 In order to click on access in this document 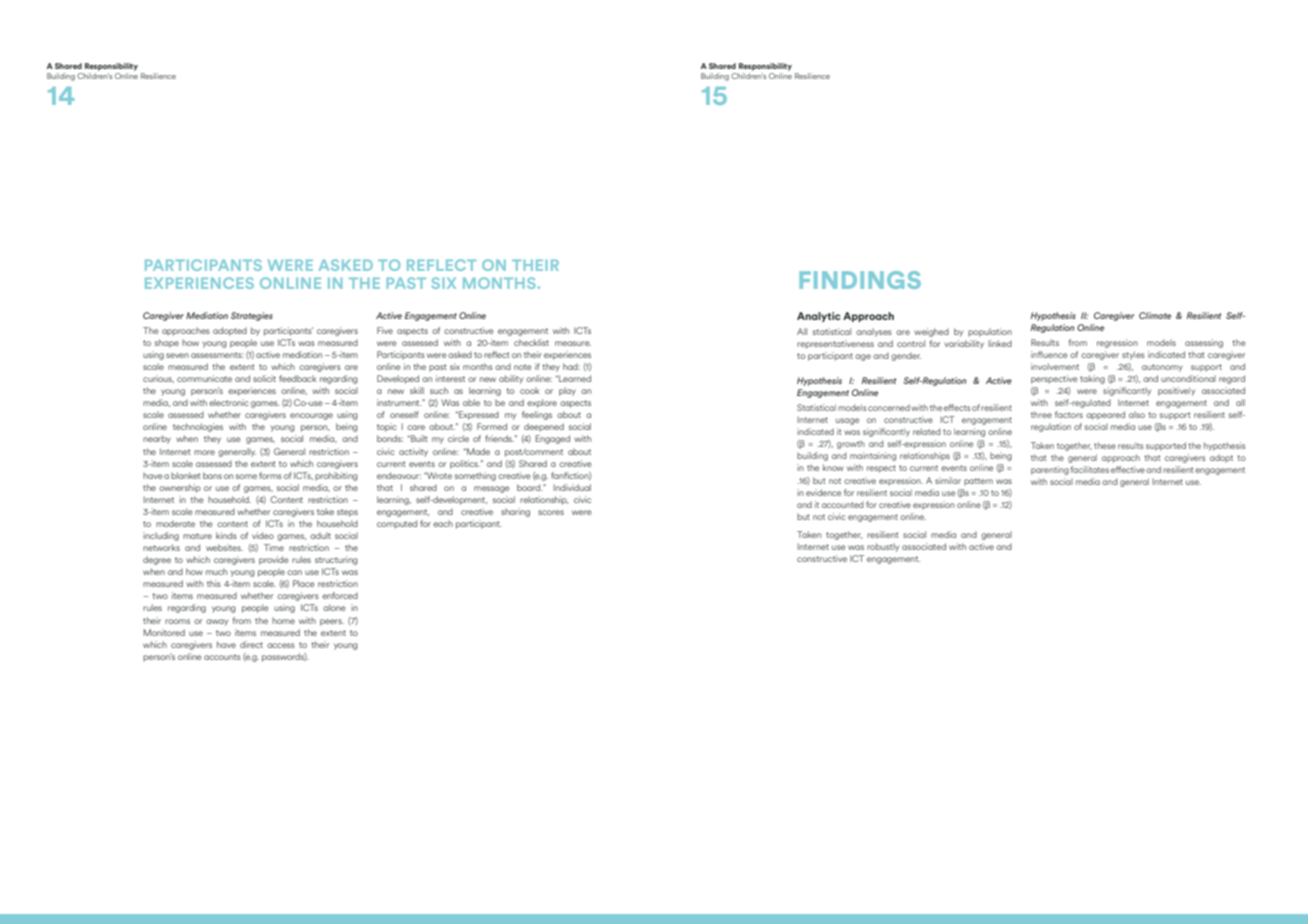, I will do `click(281, 645)`.
